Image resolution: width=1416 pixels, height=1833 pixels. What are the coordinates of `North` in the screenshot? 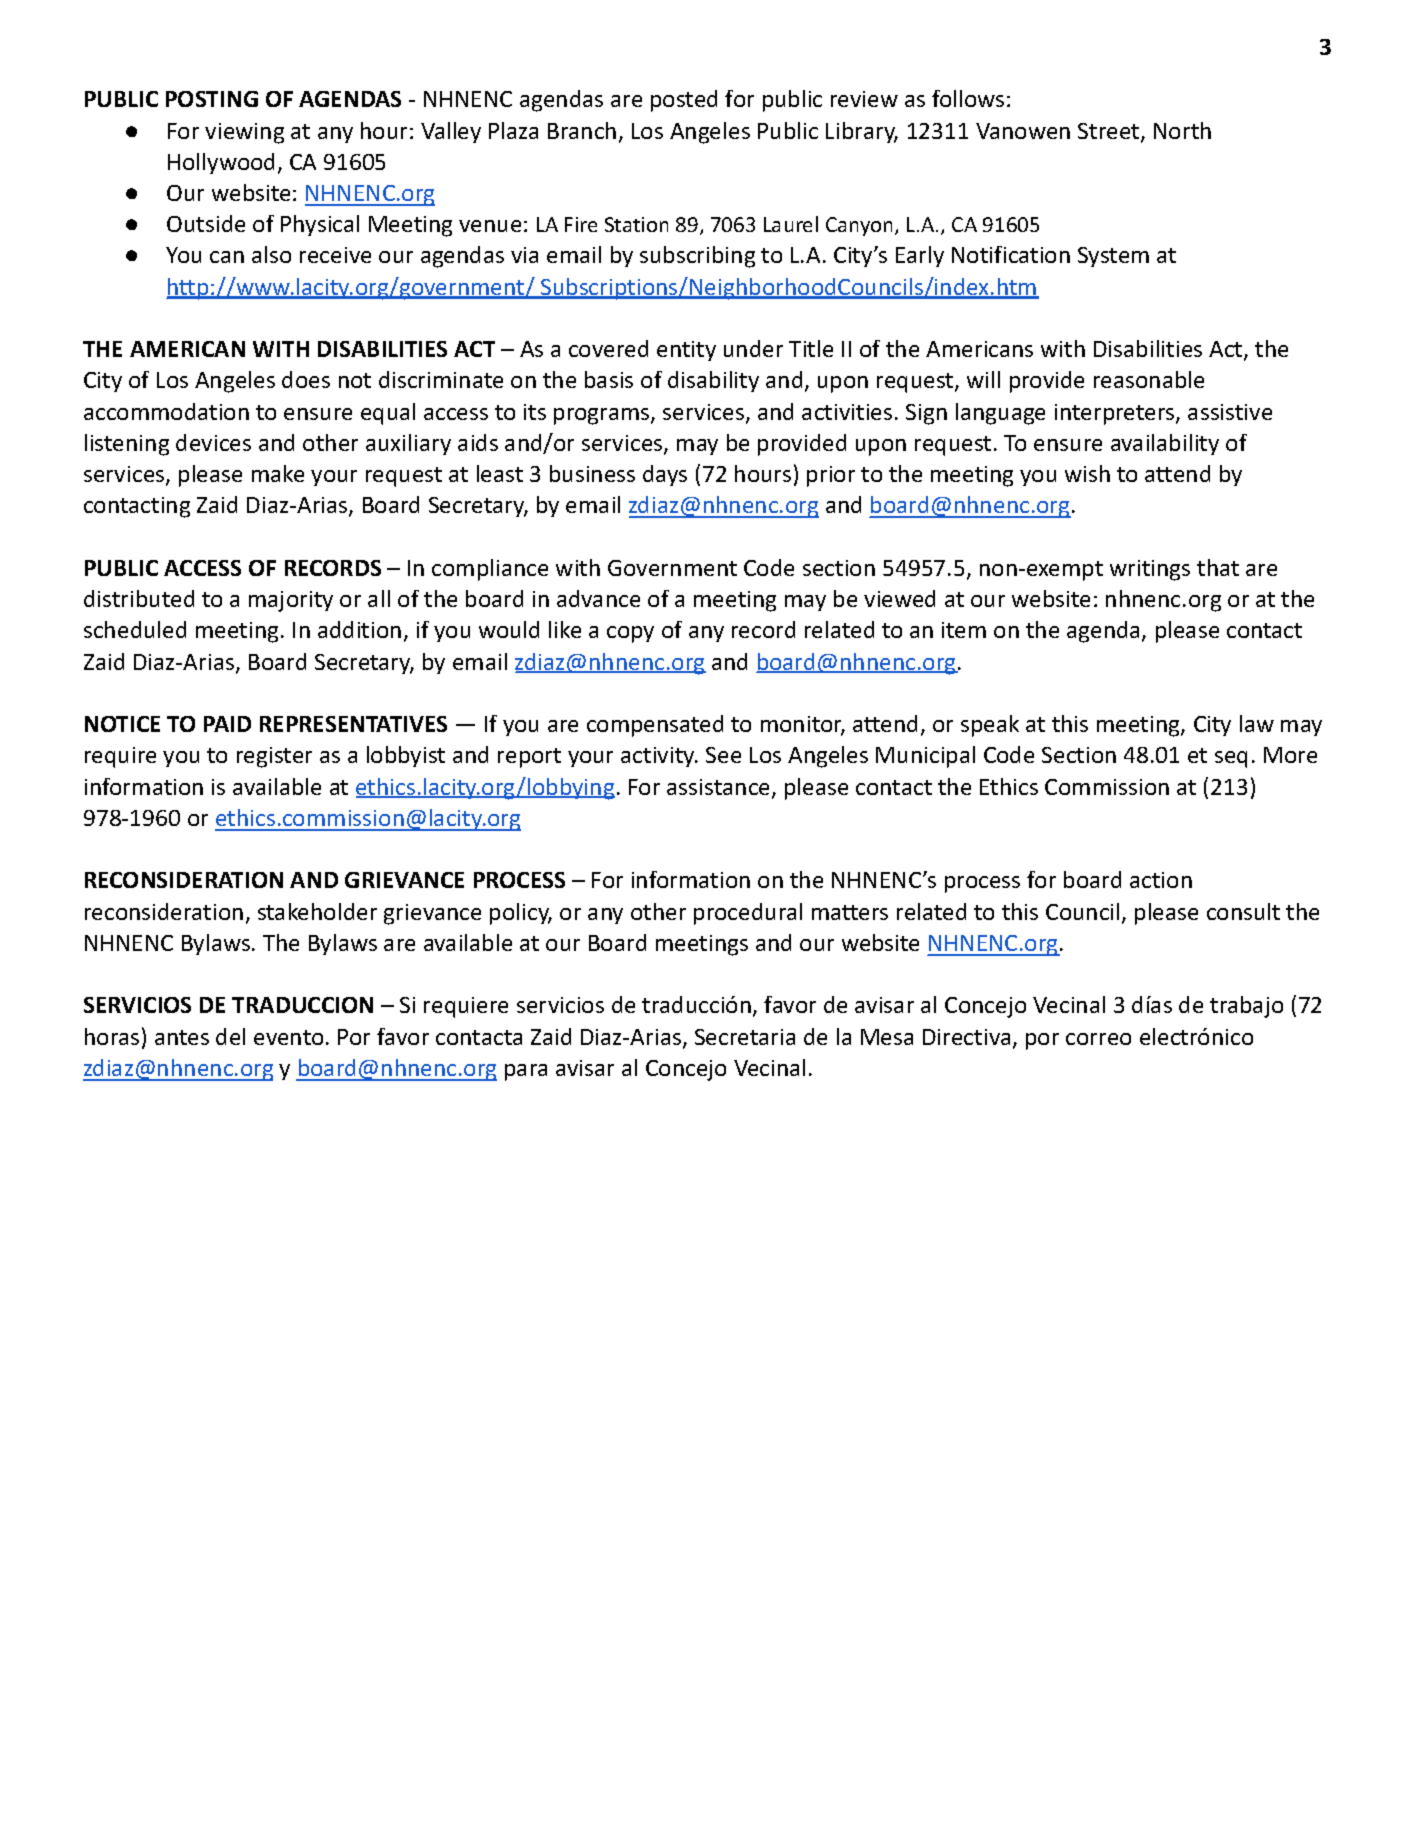 It's located at (1182, 130).
